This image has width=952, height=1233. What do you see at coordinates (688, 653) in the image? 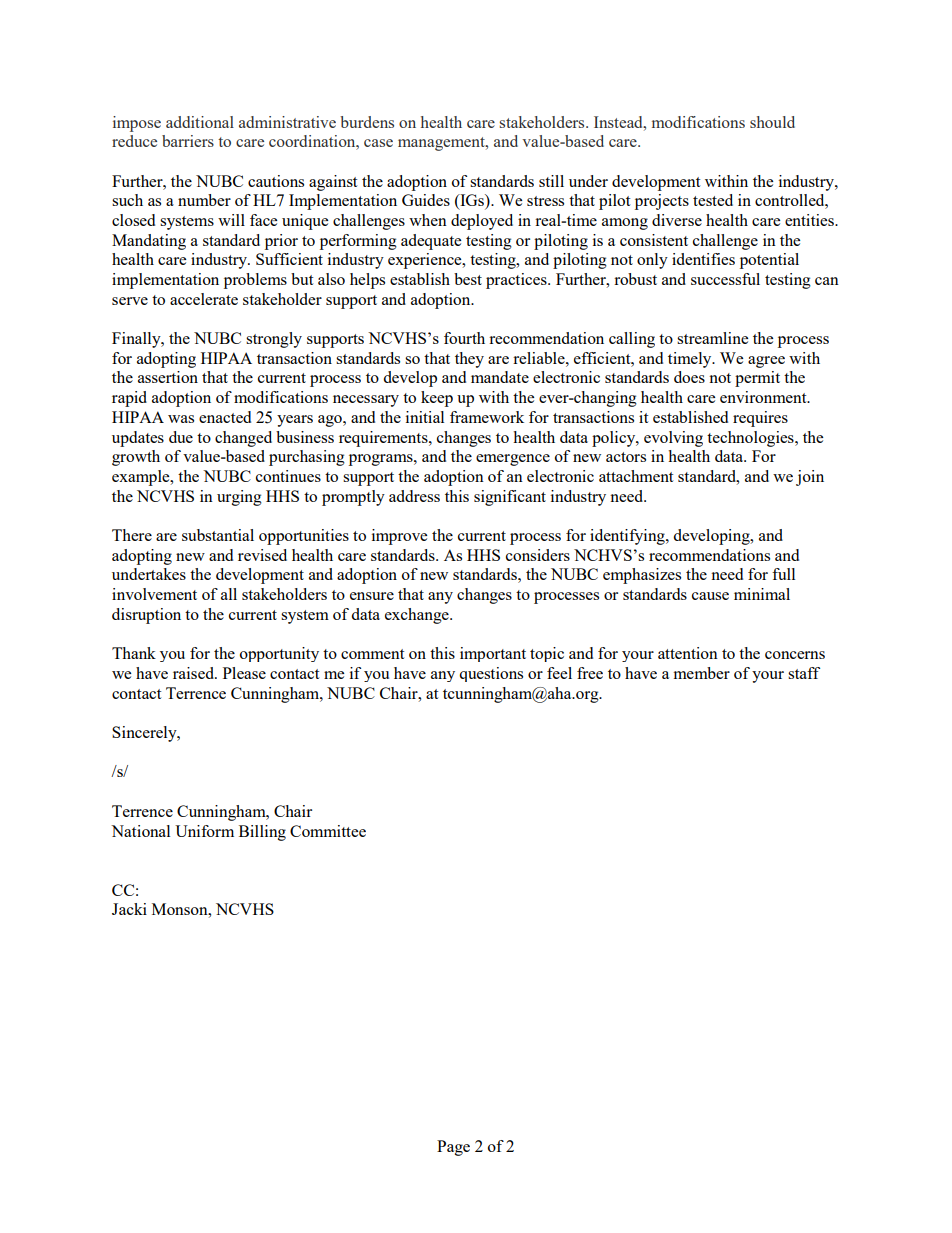
I see `attention` at bounding box center [688, 653].
